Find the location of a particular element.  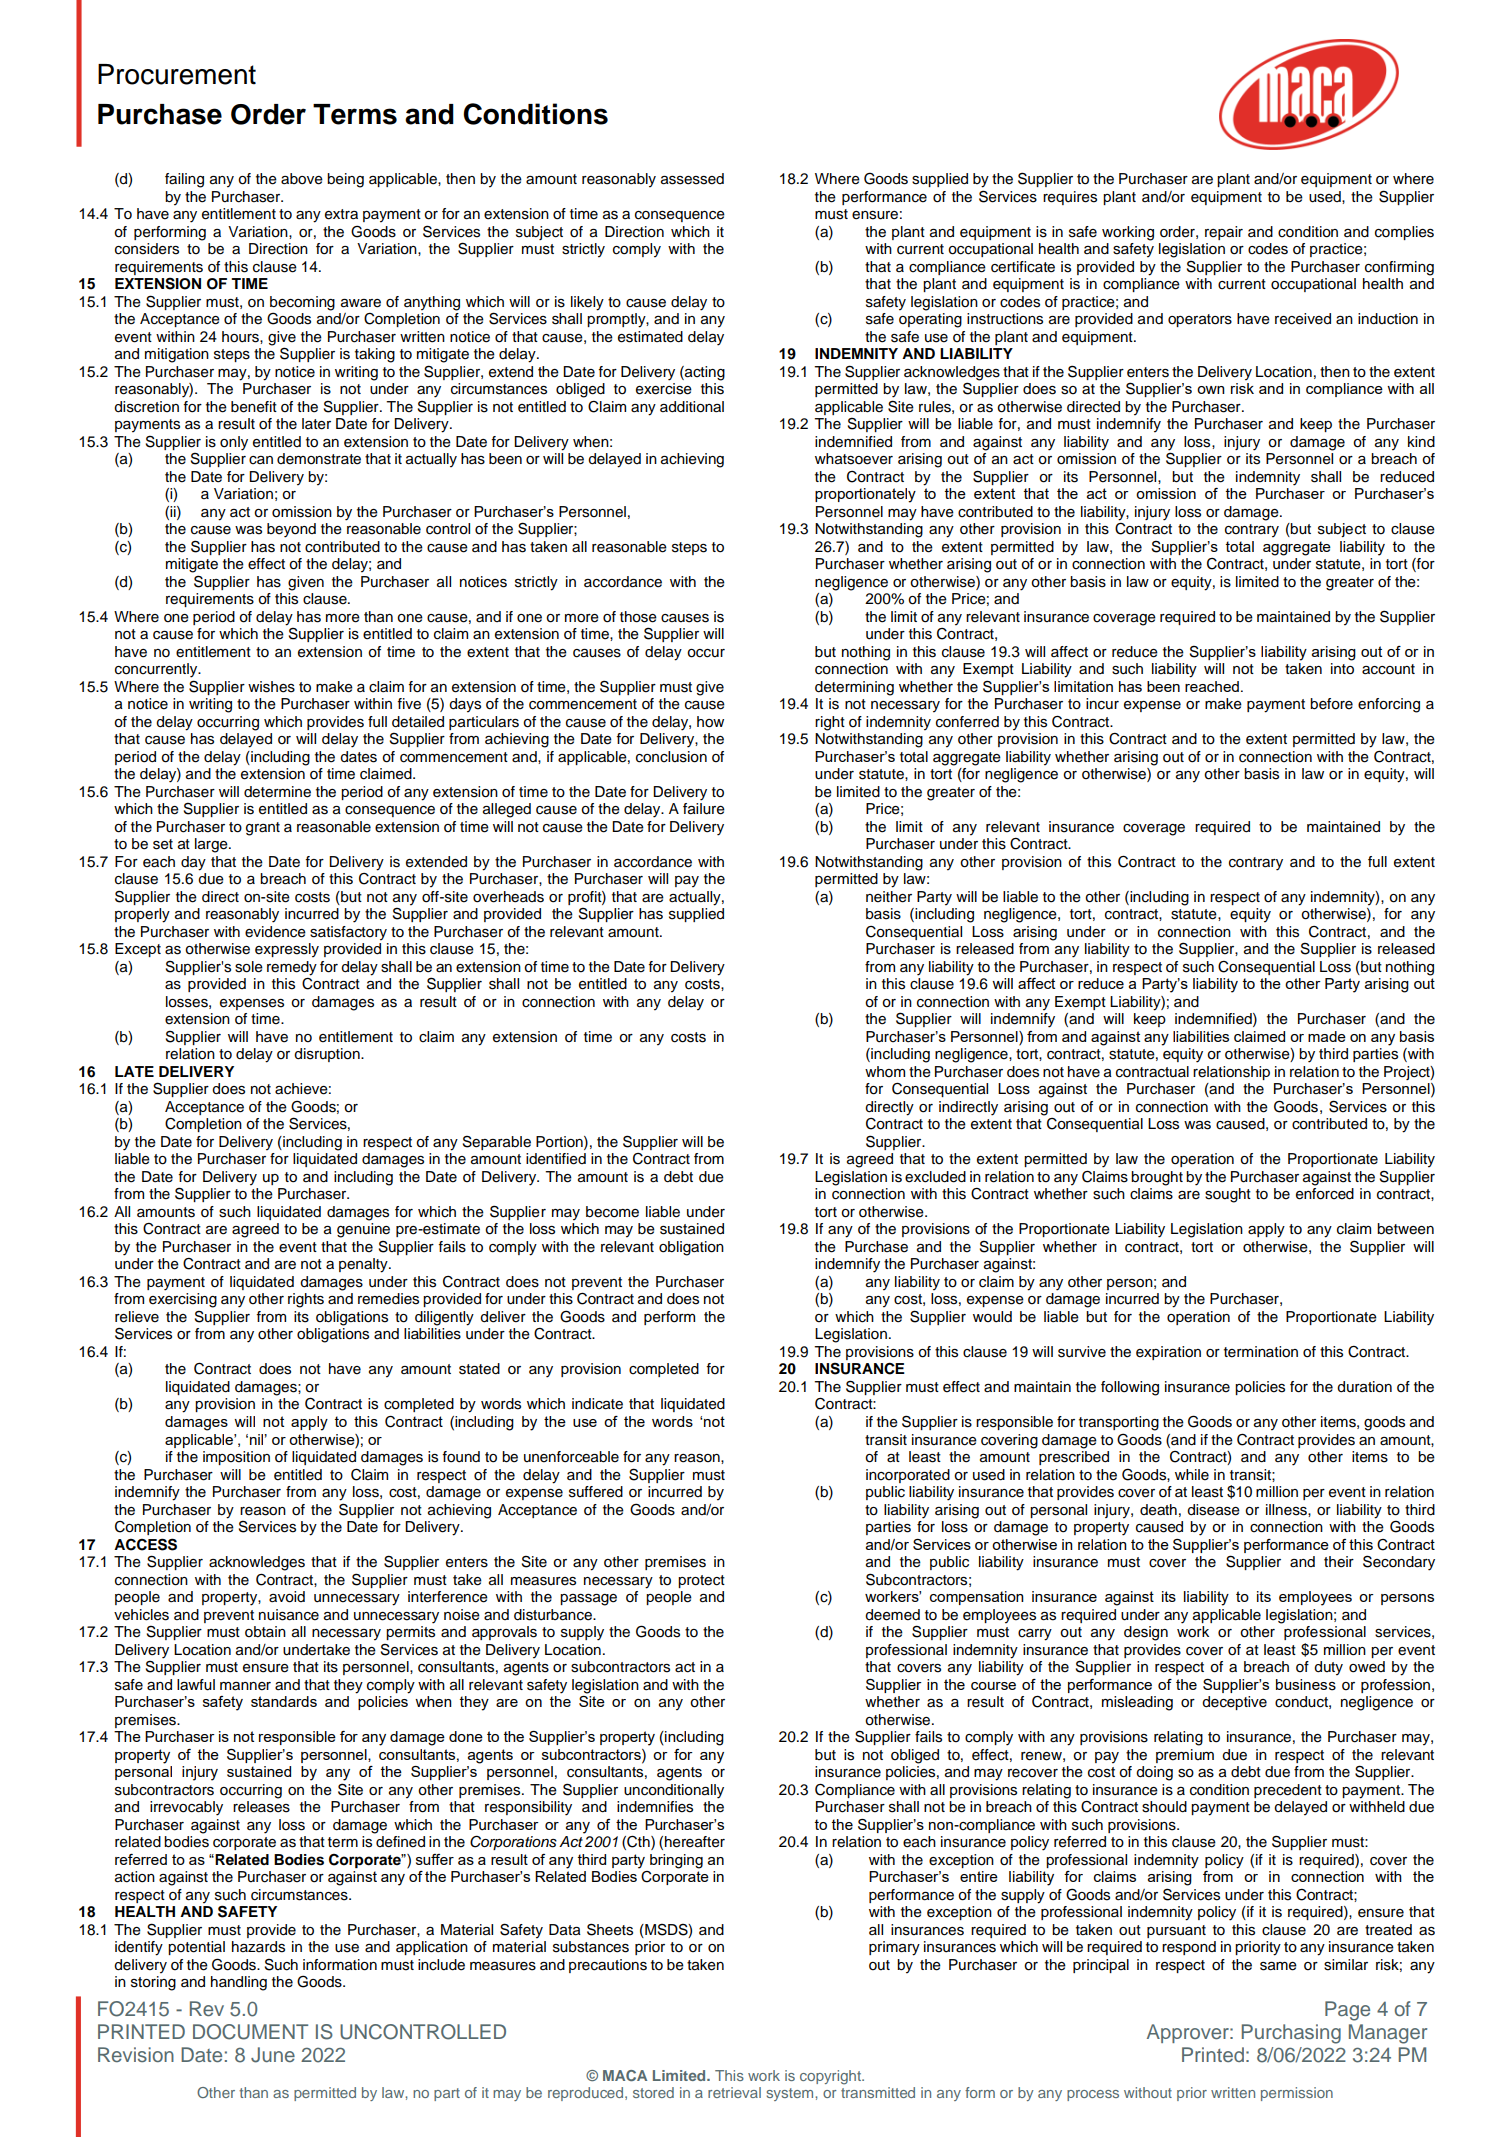

repair is located at coordinates (1224, 233).
